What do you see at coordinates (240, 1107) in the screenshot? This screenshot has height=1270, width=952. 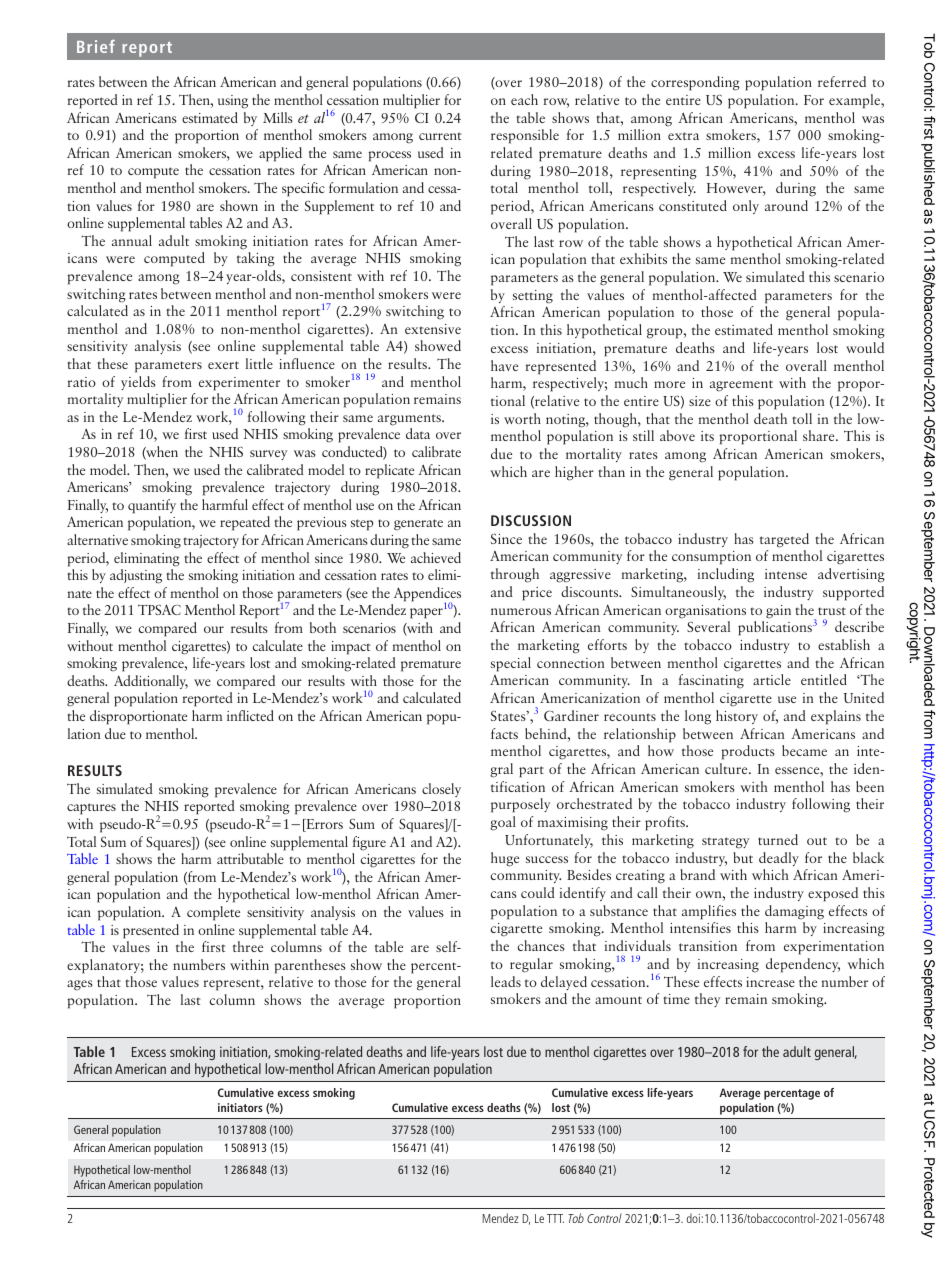 I see `initiators` at bounding box center [240, 1107].
